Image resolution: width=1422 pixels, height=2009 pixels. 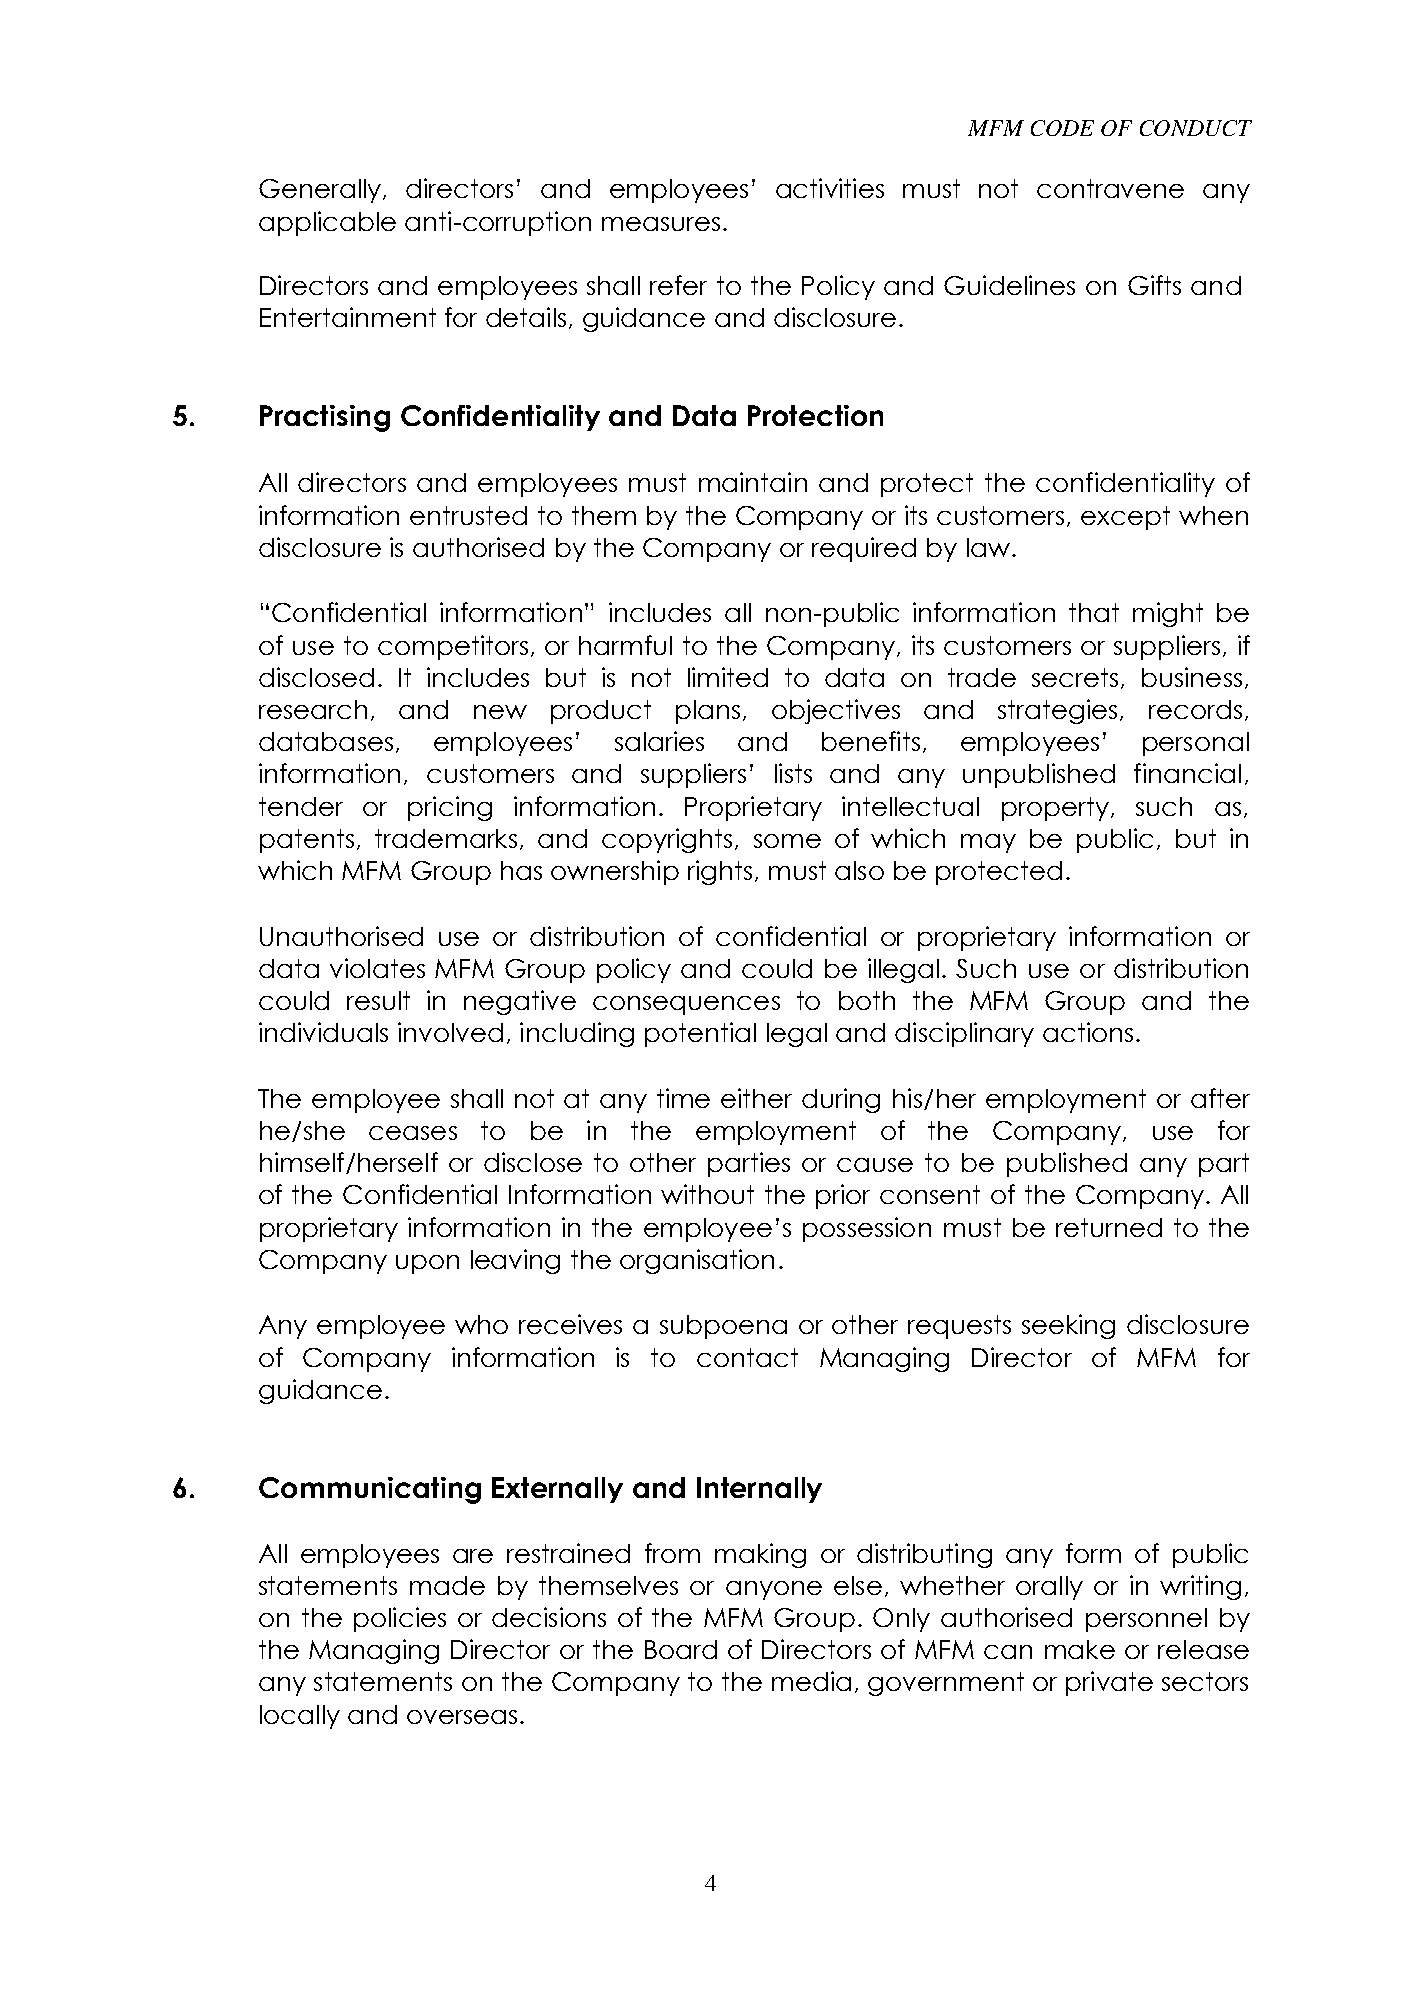 I want to click on contravene, so click(x=1110, y=188).
